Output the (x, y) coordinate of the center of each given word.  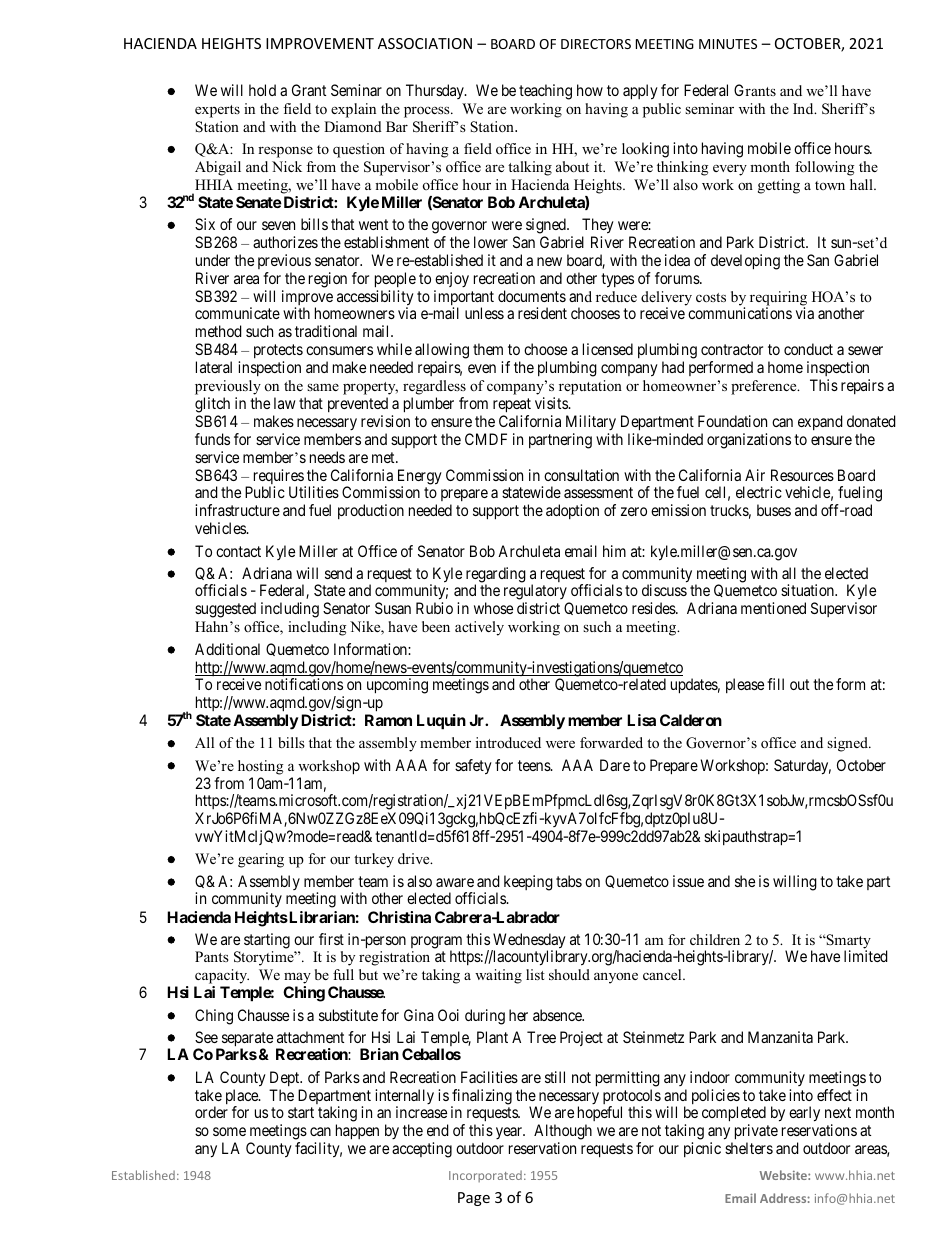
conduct (808, 349)
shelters (749, 1148)
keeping (528, 883)
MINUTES (728, 44)
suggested (225, 610)
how (590, 90)
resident (542, 313)
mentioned (773, 608)
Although (563, 1132)
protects (278, 353)
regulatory (536, 593)
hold (262, 90)
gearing (261, 860)
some (229, 1131)
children (715, 939)
